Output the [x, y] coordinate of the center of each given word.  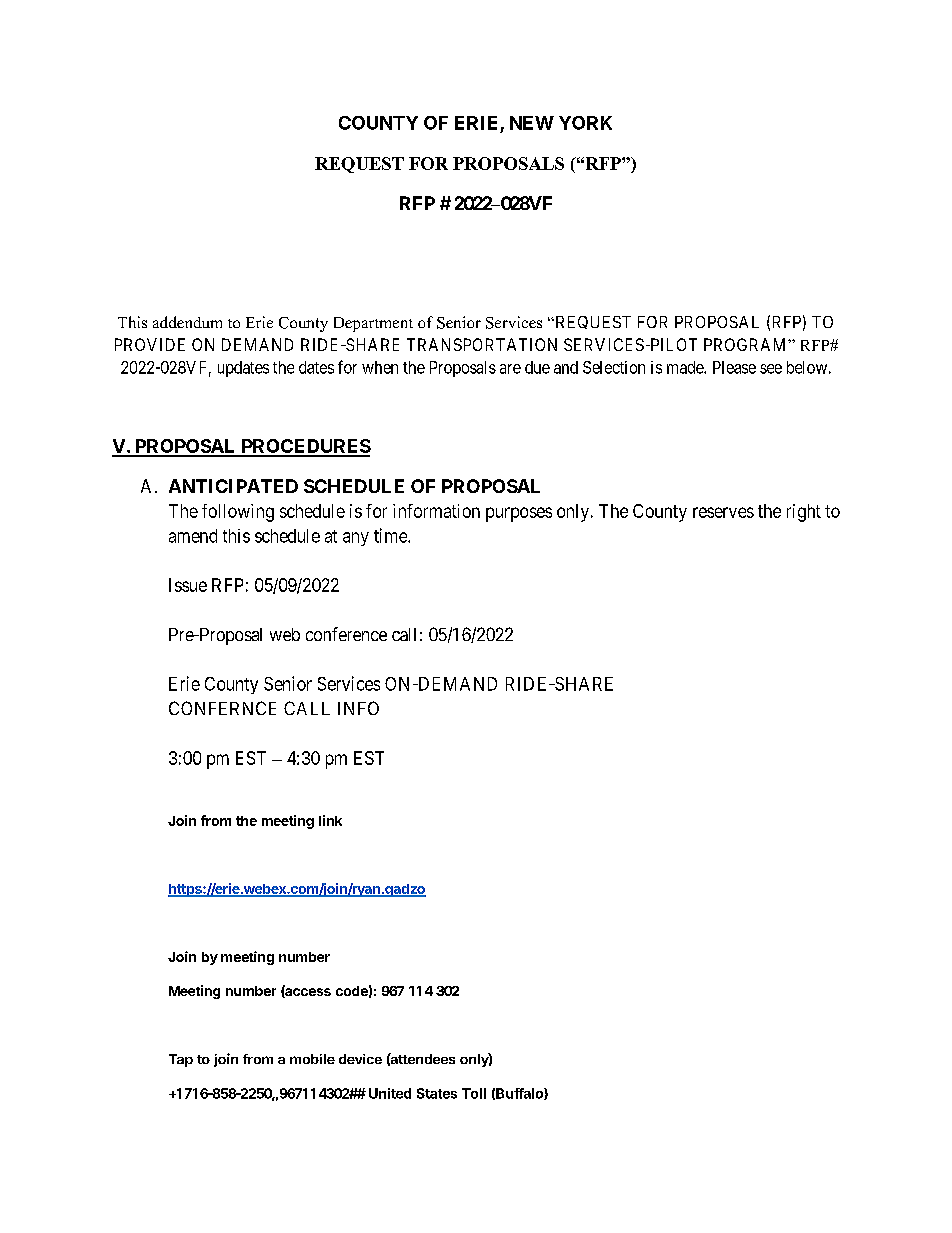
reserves [723, 512]
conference [346, 634]
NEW [532, 123]
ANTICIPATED [233, 486]
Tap [181, 1060]
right [804, 513]
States [437, 1093]
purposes [519, 514]
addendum [187, 322]
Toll [474, 1093]
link [330, 820]
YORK [585, 123]
